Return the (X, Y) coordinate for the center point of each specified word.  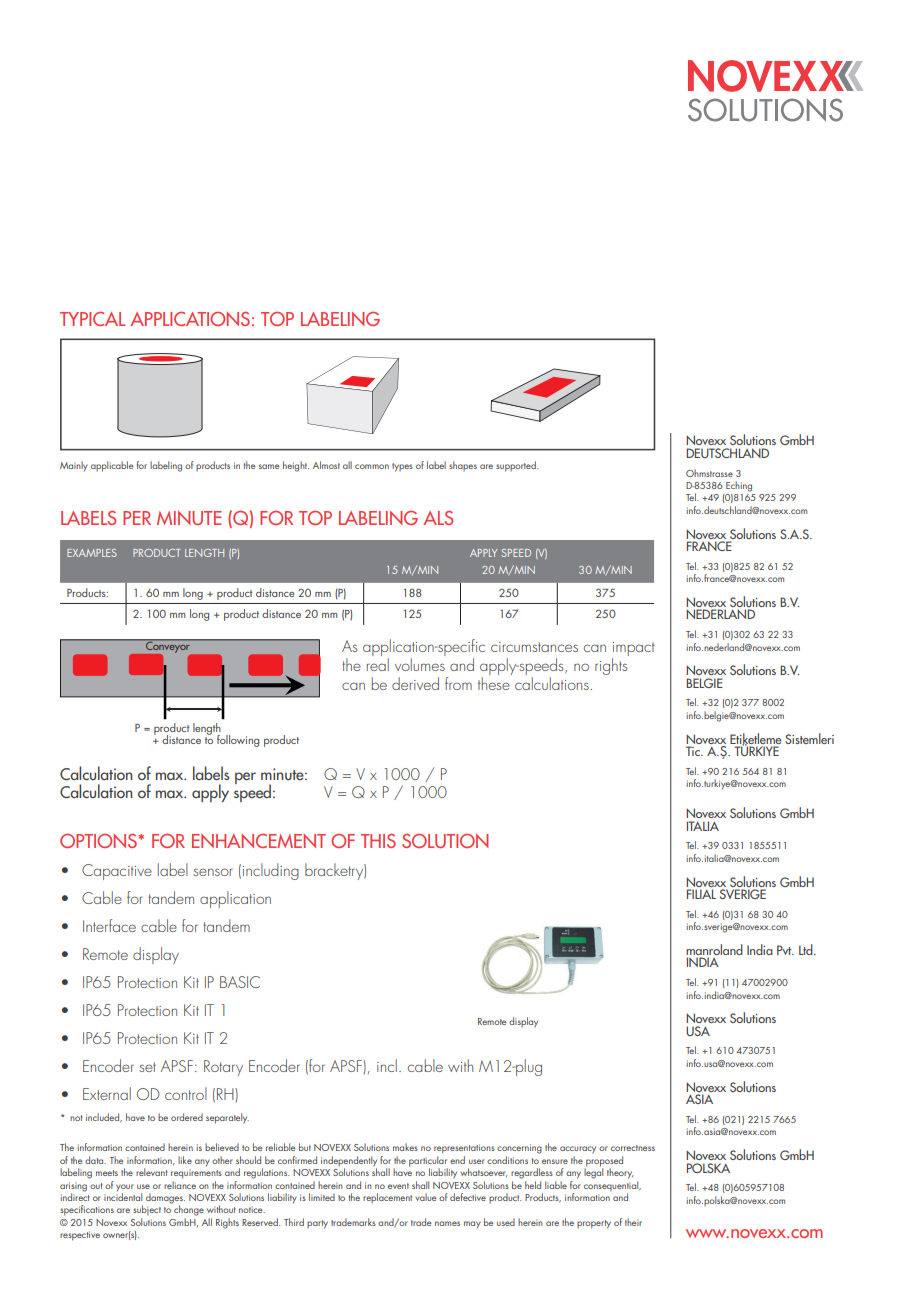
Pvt (785, 950)
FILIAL (701, 894)
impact (633, 650)
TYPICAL (92, 318)
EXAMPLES (92, 553)
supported (517, 466)
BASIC (240, 982)
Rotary (223, 1068)
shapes (463, 466)
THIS (378, 841)
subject (147, 1210)
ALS (438, 518)
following (238, 741)
